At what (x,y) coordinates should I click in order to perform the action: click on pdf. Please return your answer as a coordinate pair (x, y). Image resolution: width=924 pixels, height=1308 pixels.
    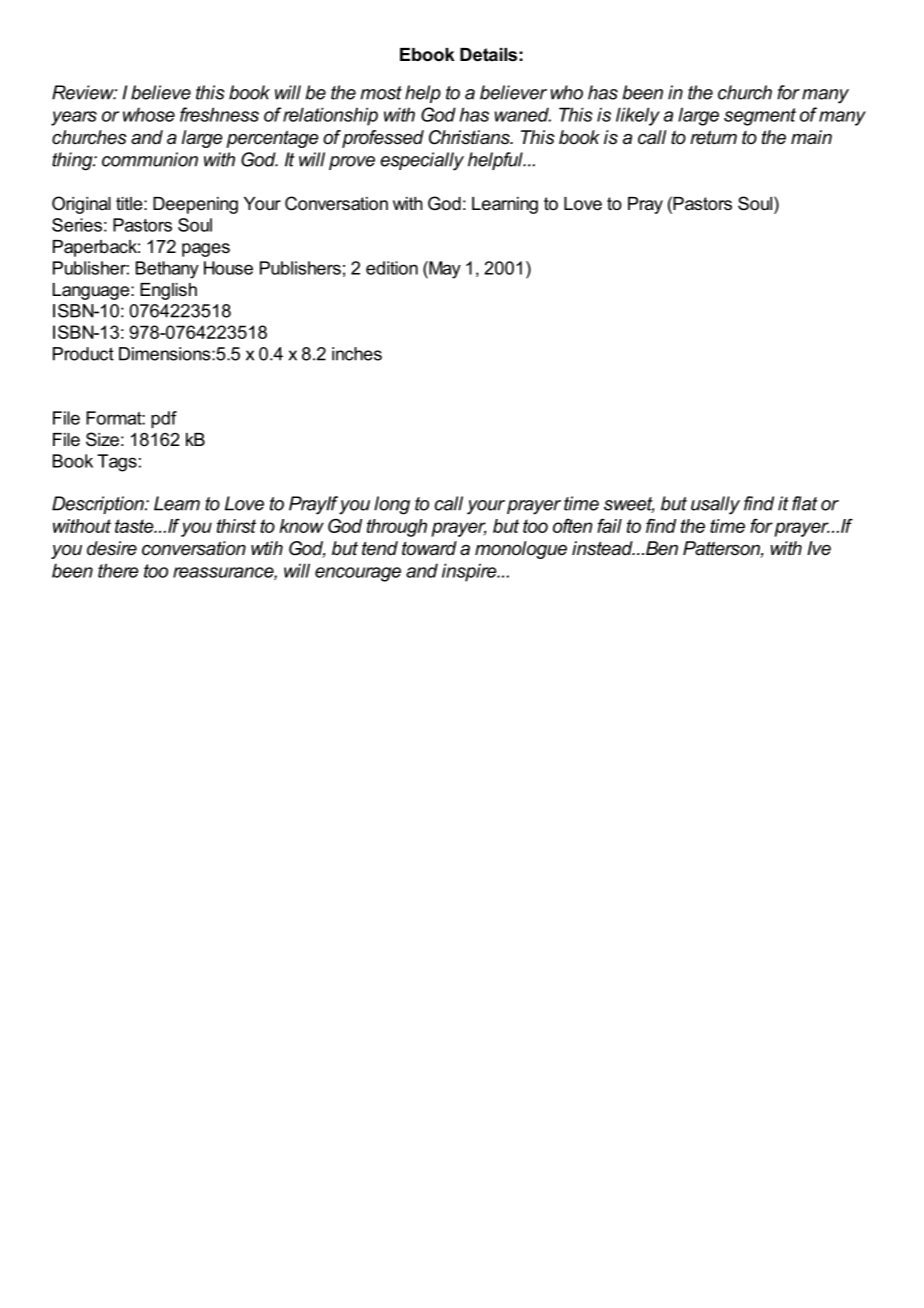
    Looking at the image, I should click on (164, 419).
